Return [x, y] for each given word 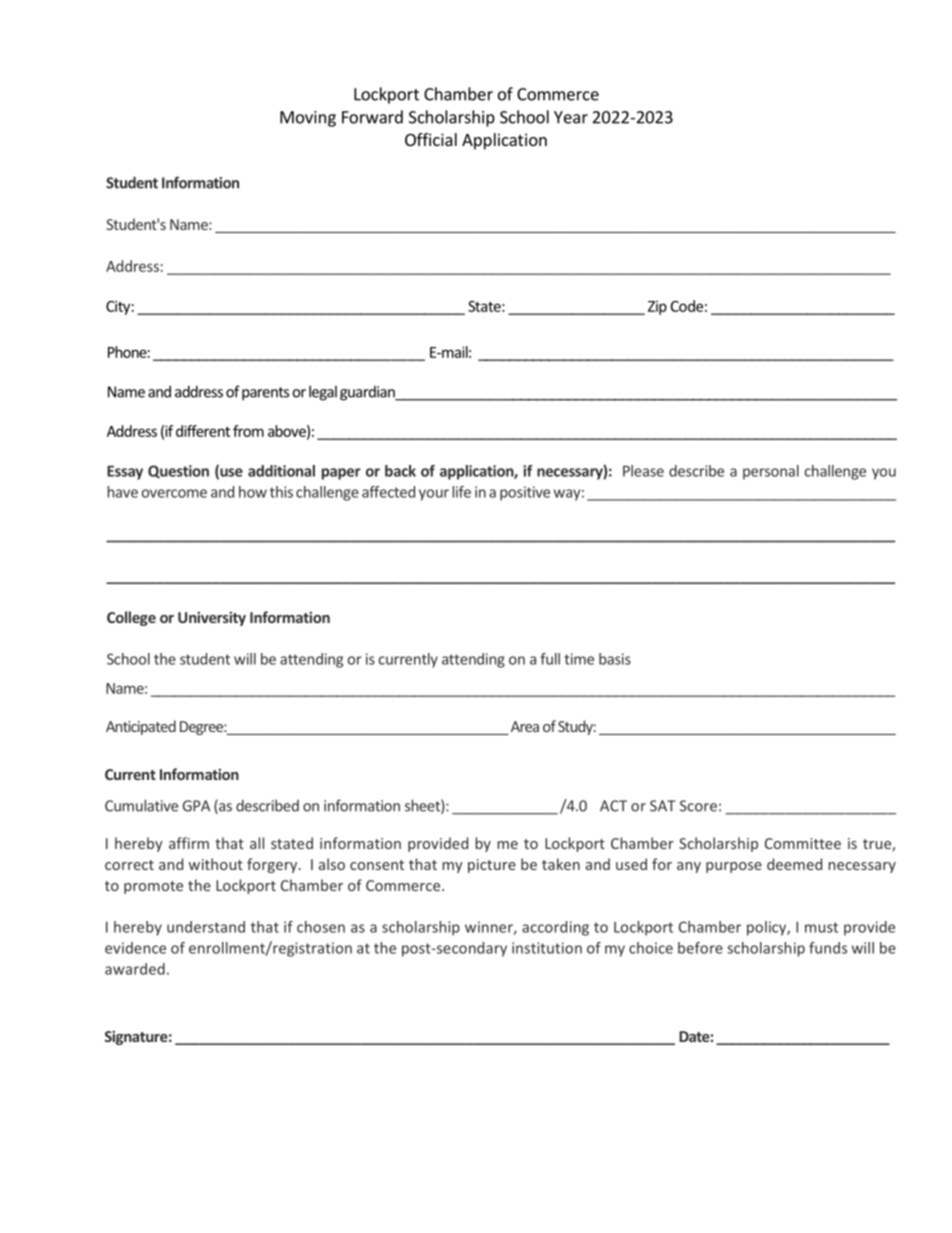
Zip [657, 308]
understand [206, 927]
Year [571, 117]
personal [771, 472]
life [461, 492]
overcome [174, 493]
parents [265, 394]
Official [431, 139]
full [550, 659]
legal [323, 393]
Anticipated [141, 727]
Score [698, 806]
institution [547, 948]
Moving [308, 119]
